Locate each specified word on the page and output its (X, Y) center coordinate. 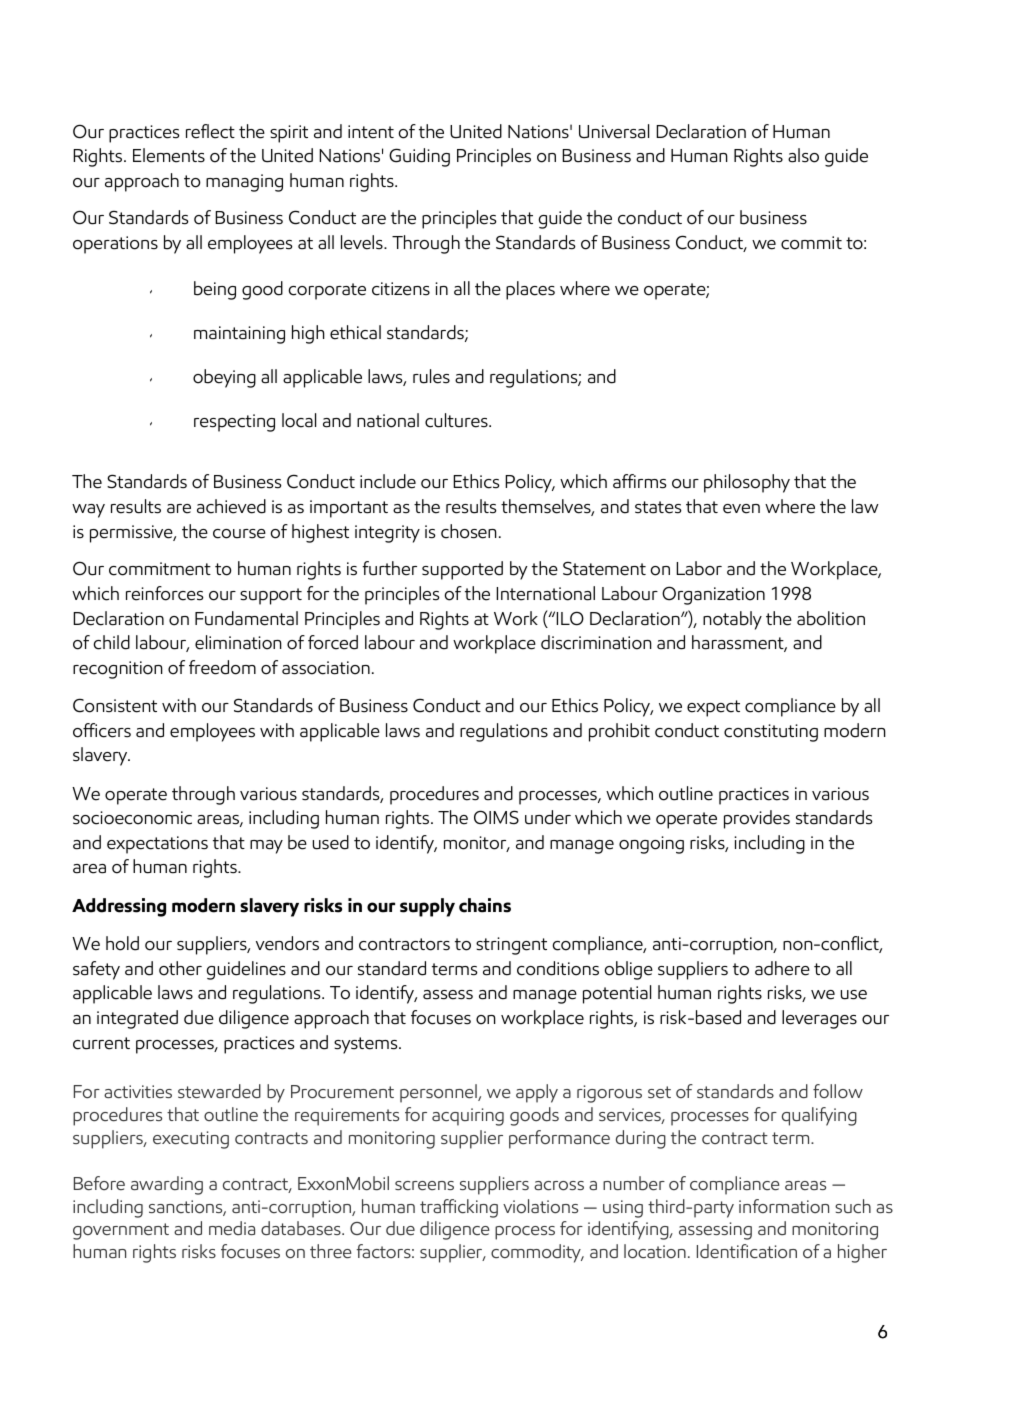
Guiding (419, 157)
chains (485, 905)
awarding (167, 1185)
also (803, 155)
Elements (169, 155)
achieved (231, 506)
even (741, 509)
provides (757, 819)
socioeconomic (132, 818)
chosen (469, 531)
